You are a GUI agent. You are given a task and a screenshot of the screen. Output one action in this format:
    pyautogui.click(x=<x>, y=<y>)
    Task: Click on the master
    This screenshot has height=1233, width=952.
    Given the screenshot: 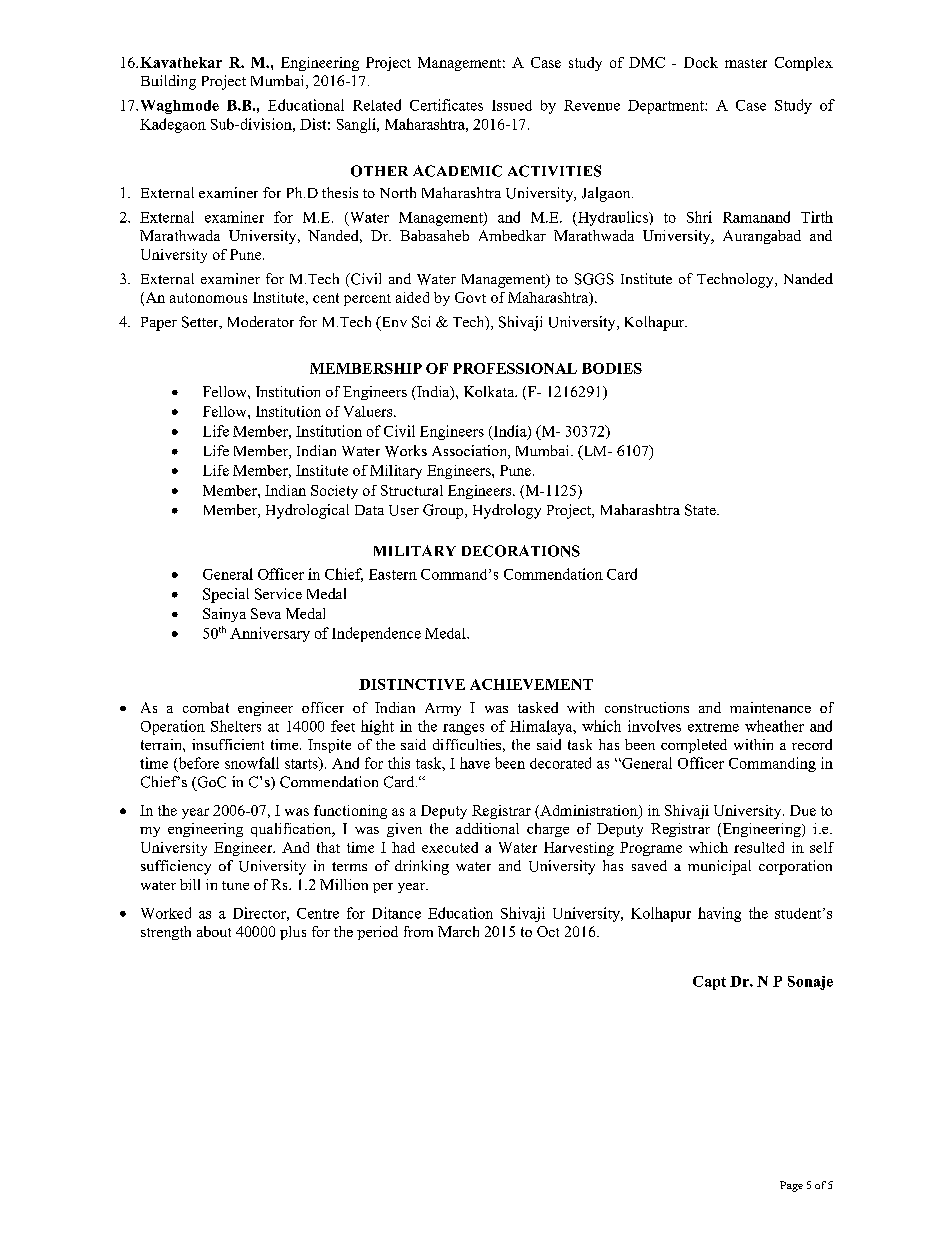 What is the action you would take?
    pyautogui.click(x=746, y=63)
